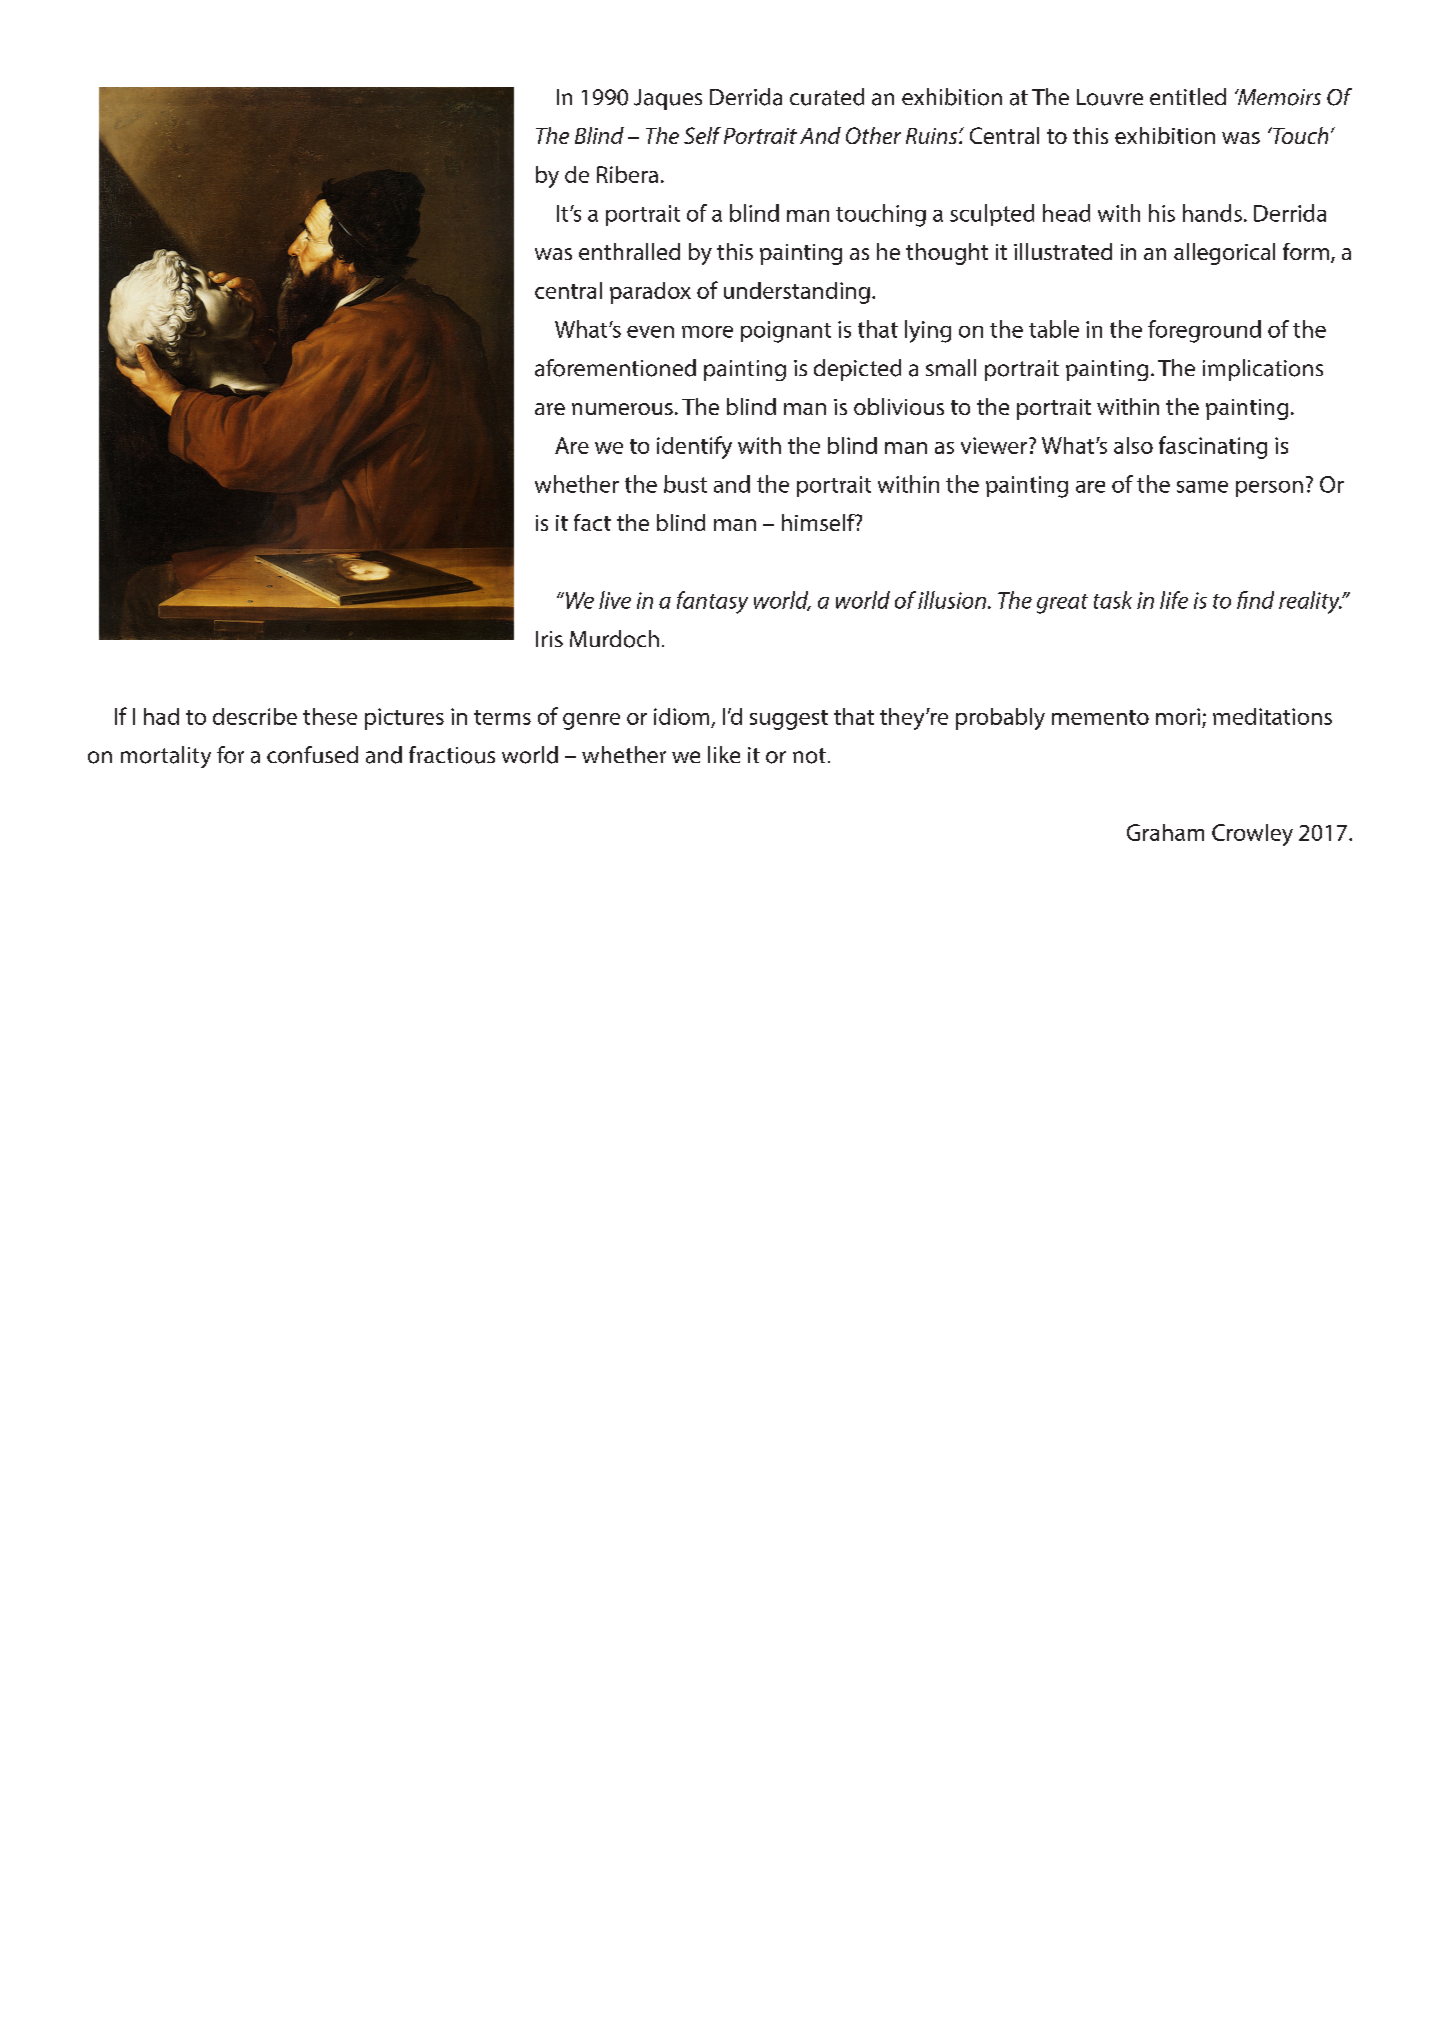 The image size is (1440, 2037). What do you see at coordinates (707, 332) in the page?
I see `more` at bounding box center [707, 332].
